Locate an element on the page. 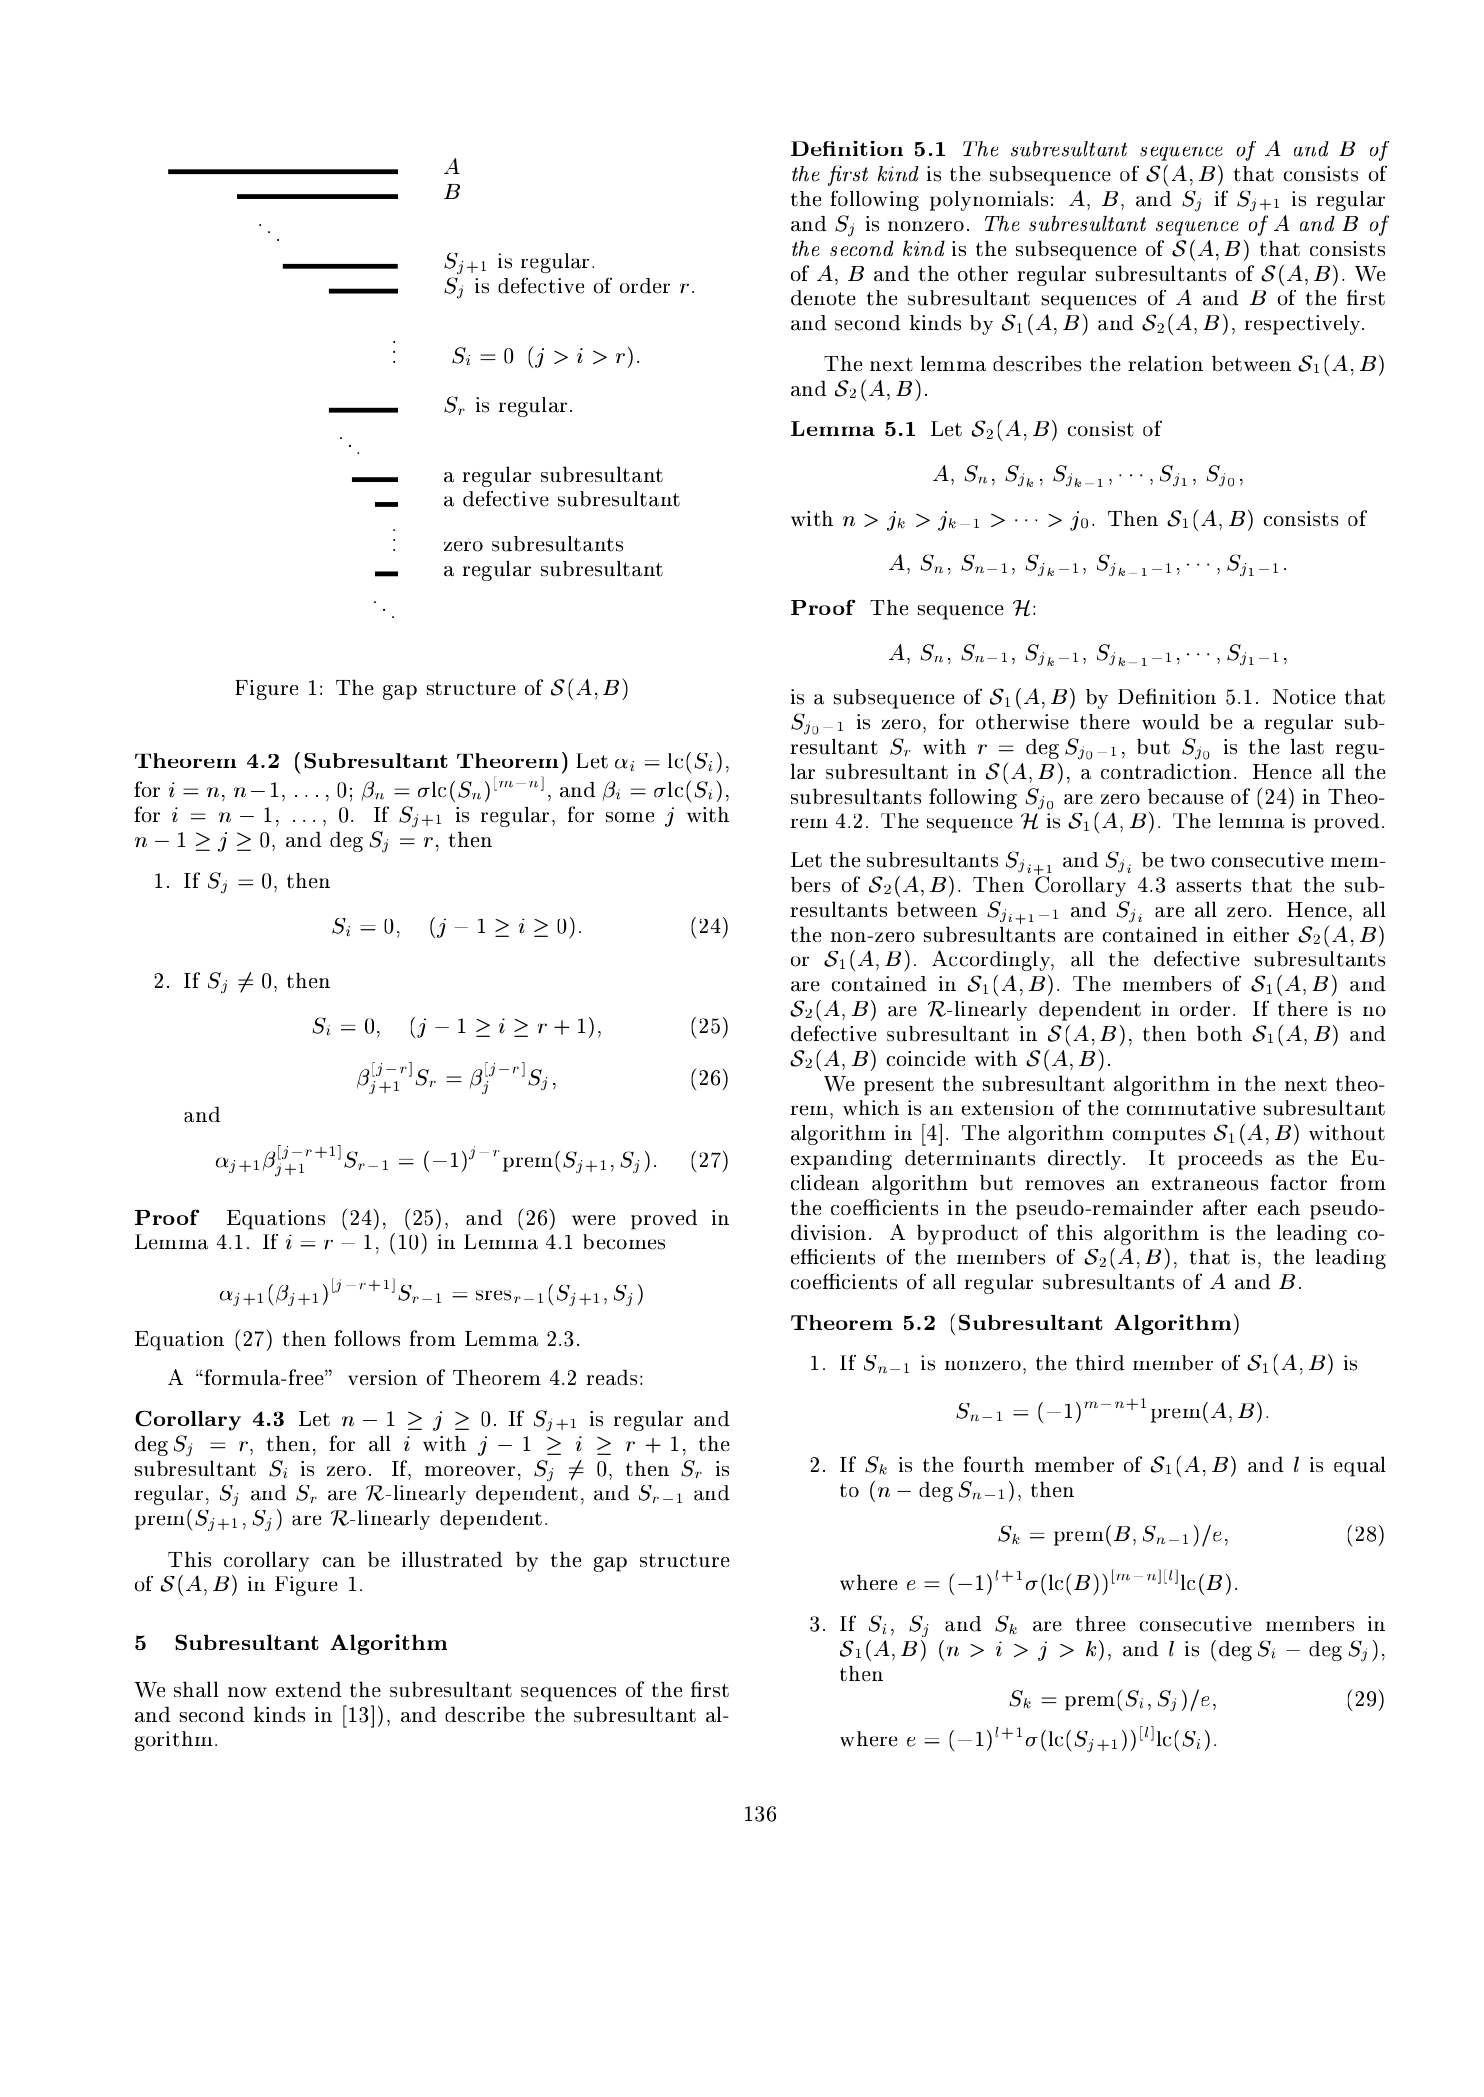 The width and height of the image is (1484, 2097). extend is located at coordinates (309, 1689).
